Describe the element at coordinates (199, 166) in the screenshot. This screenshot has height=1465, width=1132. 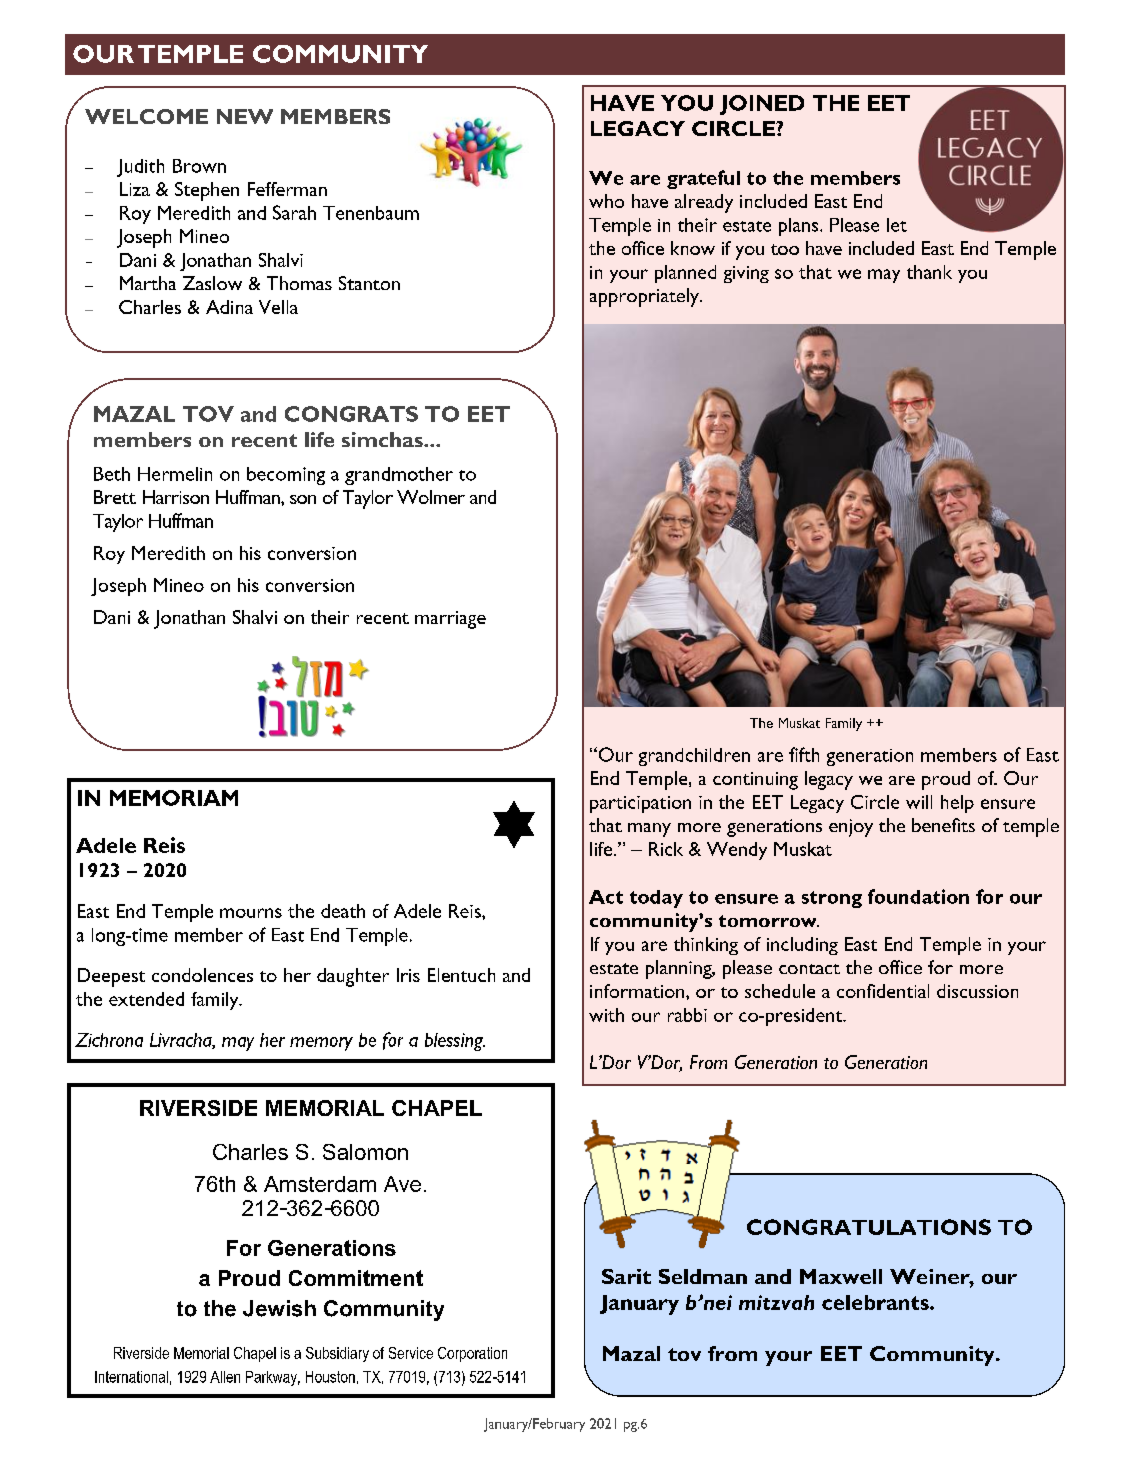
I see `Brown` at that location.
